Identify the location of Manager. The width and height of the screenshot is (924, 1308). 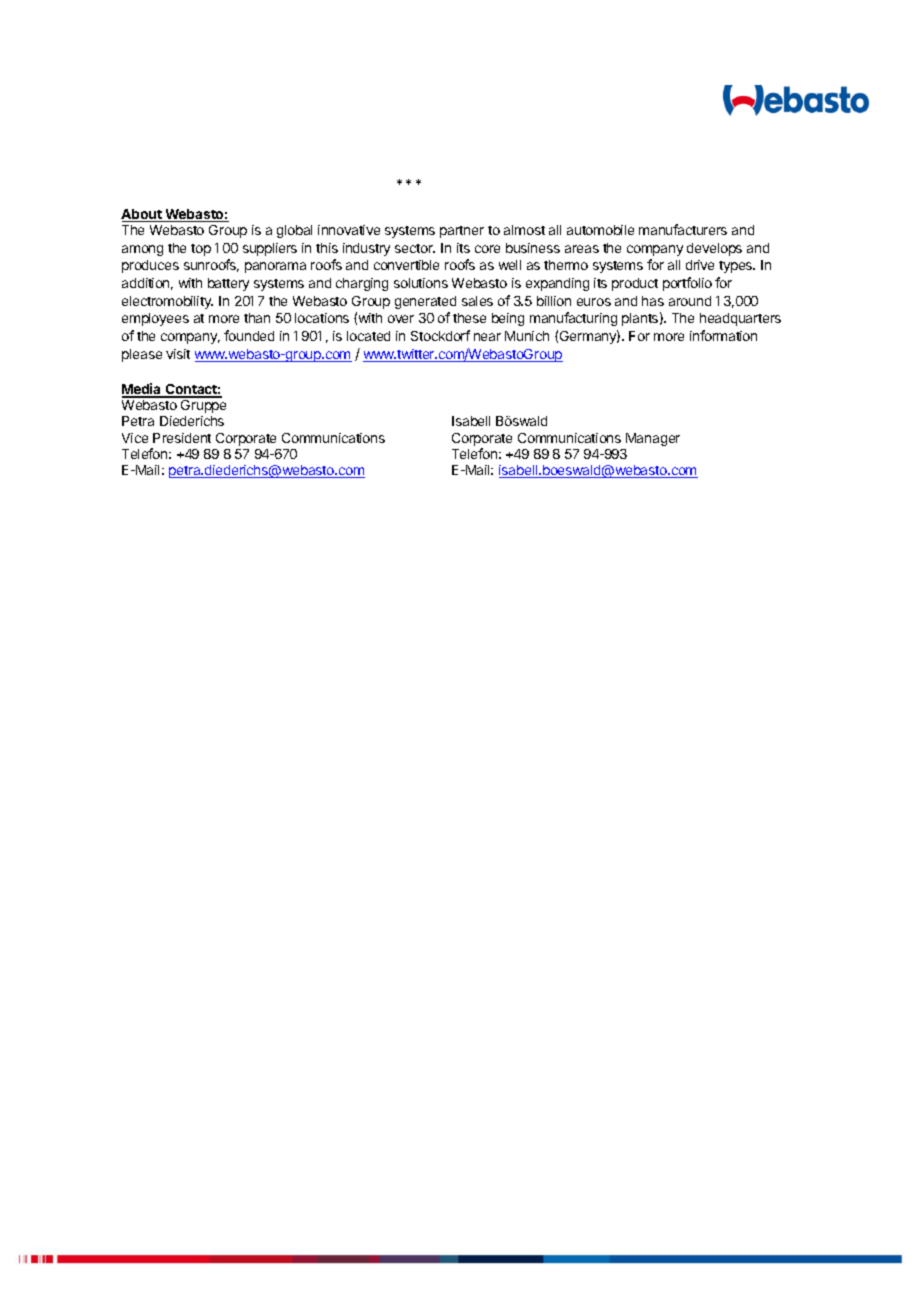
(653, 439).
